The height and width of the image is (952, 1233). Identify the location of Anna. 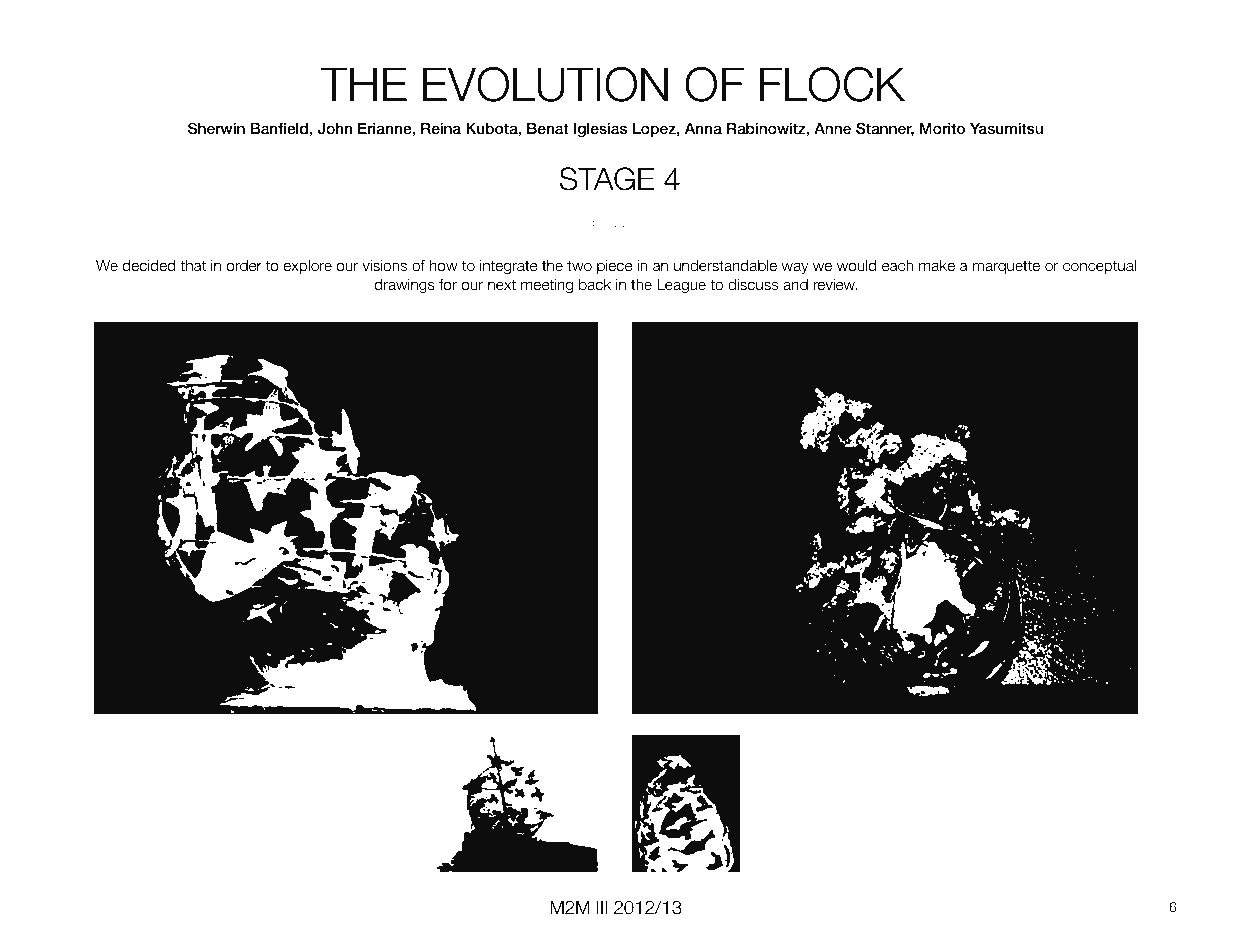
(703, 128).
